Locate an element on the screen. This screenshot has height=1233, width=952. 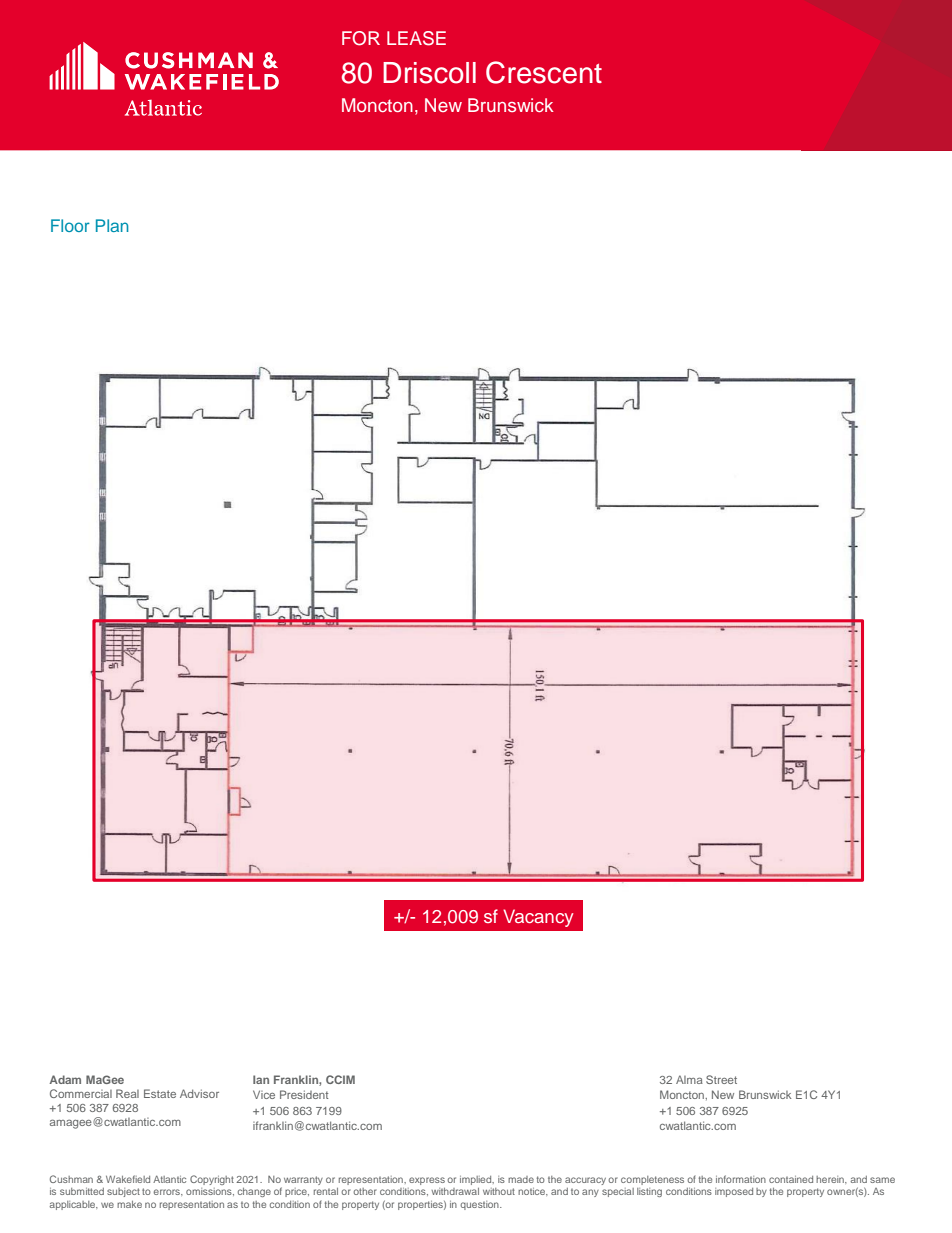
Crescent is located at coordinates (544, 72).
